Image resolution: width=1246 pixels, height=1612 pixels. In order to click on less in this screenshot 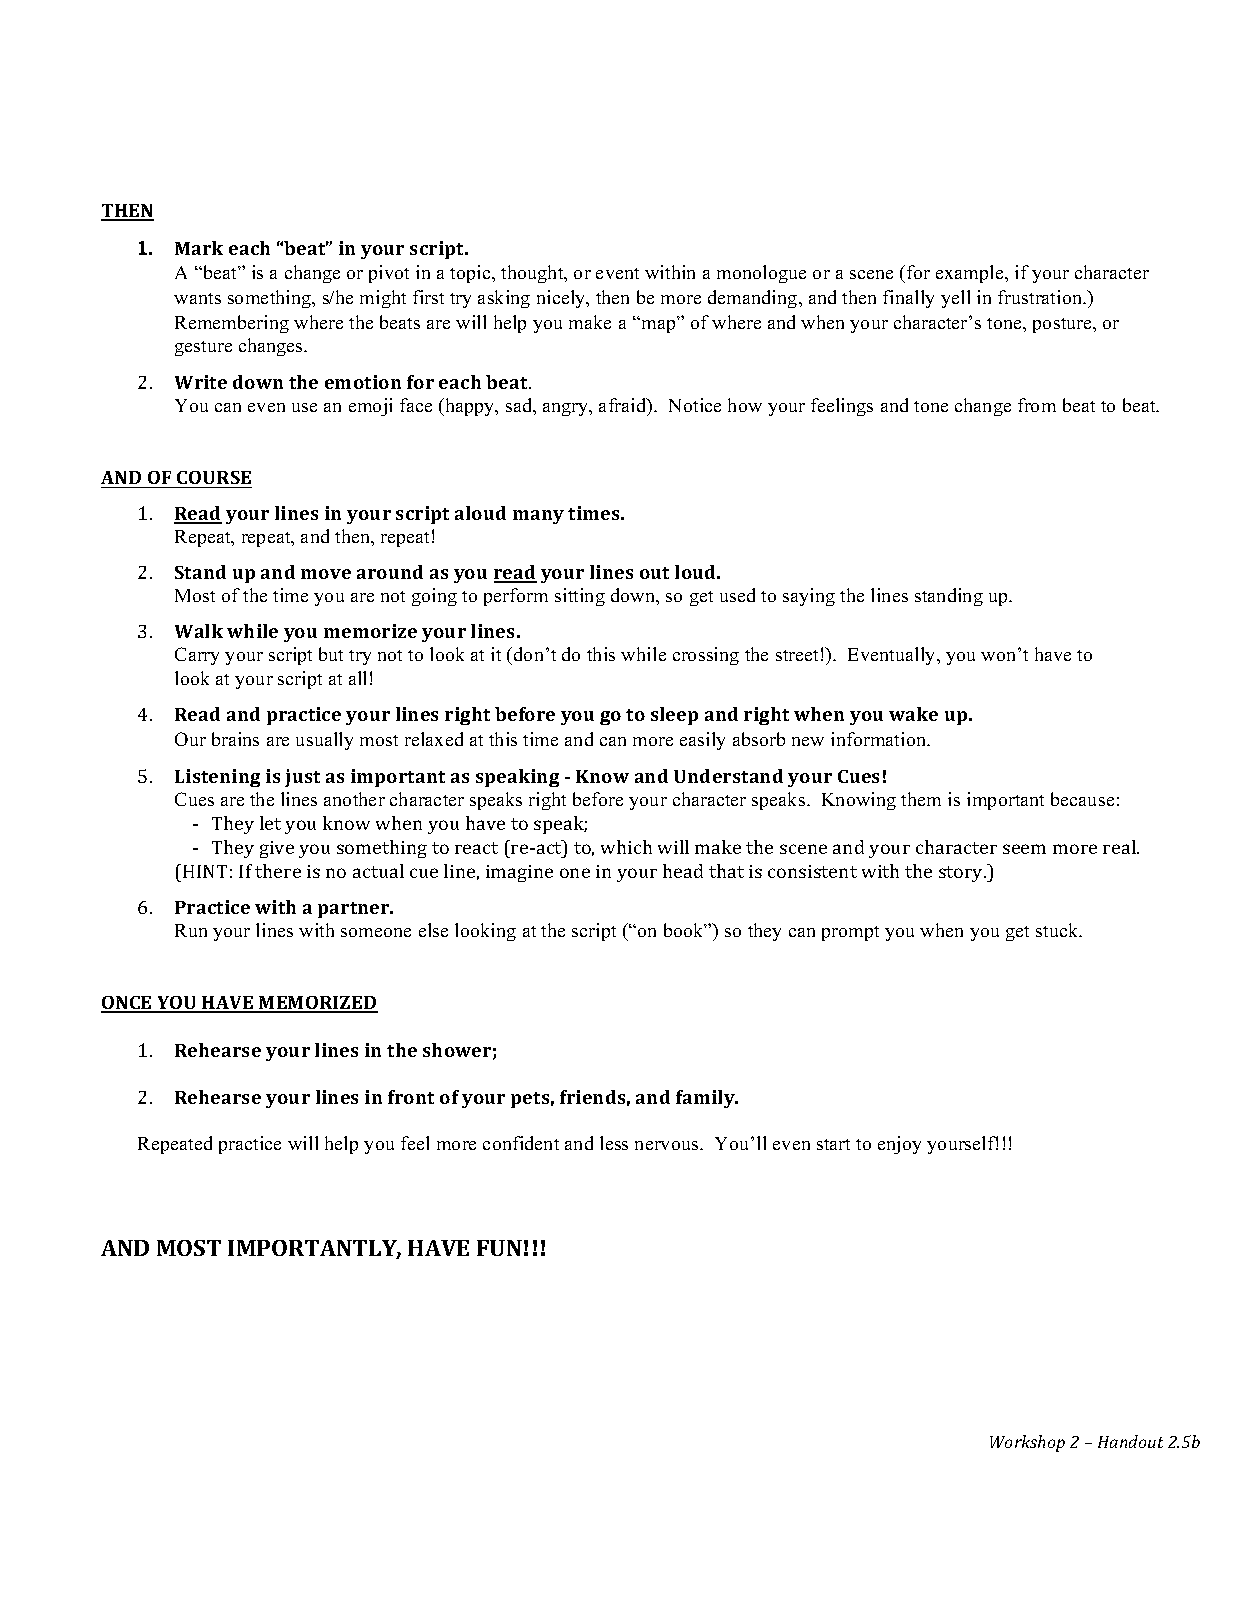, I will do `click(614, 1143)`.
